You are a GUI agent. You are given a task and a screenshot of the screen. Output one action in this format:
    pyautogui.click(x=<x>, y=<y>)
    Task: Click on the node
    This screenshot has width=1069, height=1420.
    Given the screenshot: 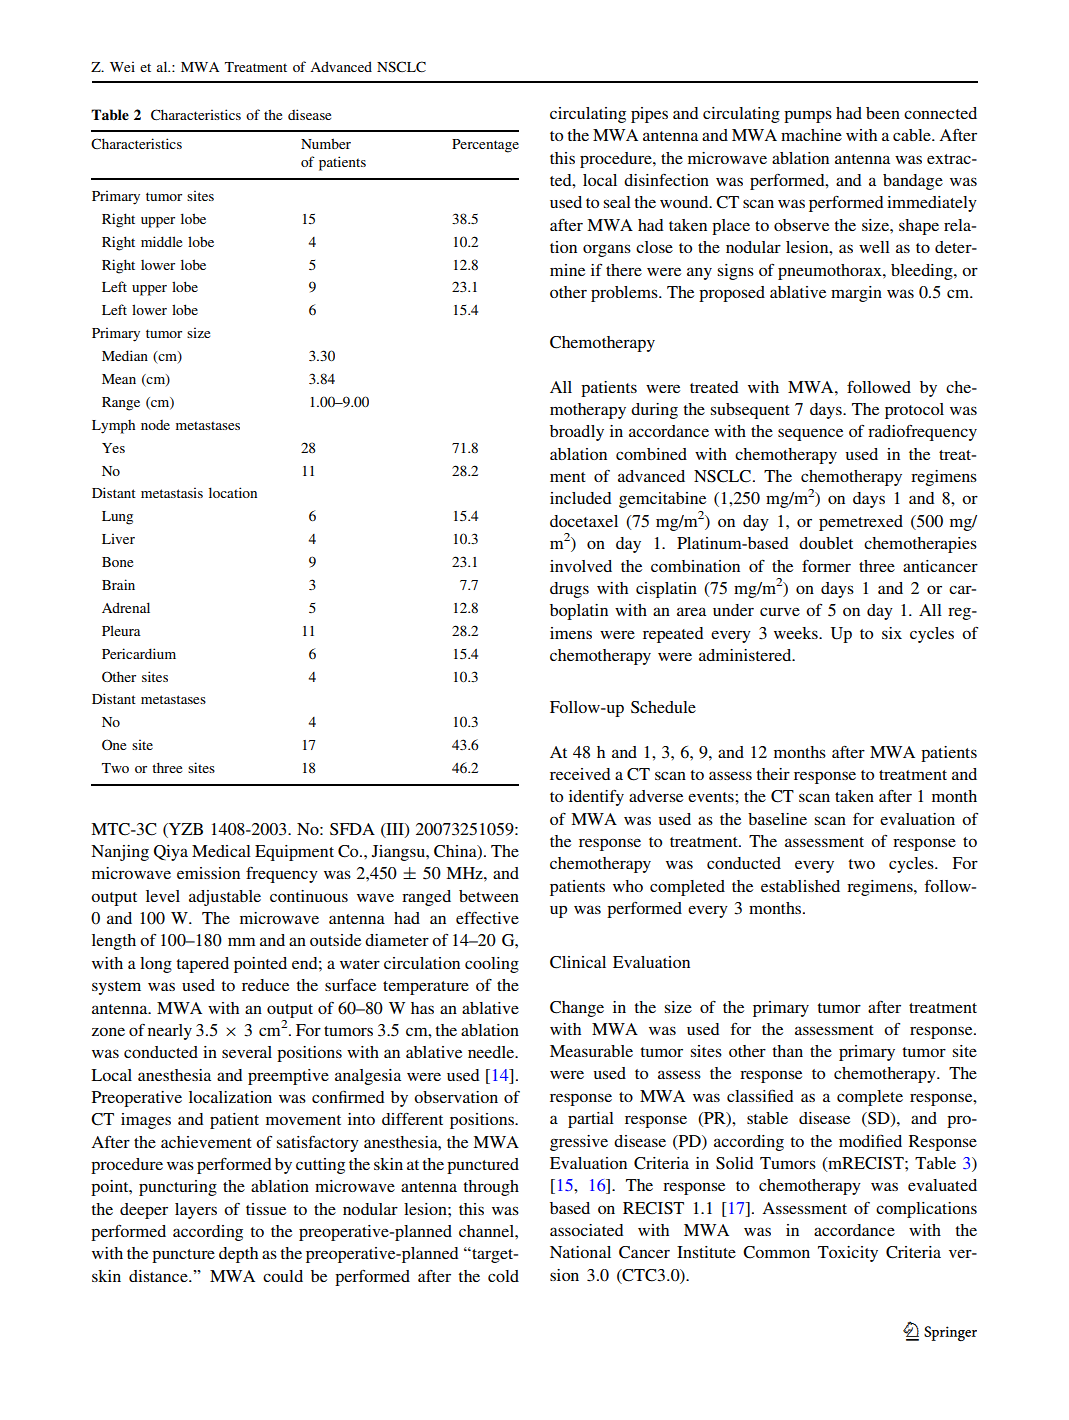 What is the action you would take?
    pyautogui.click(x=155, y=425)
